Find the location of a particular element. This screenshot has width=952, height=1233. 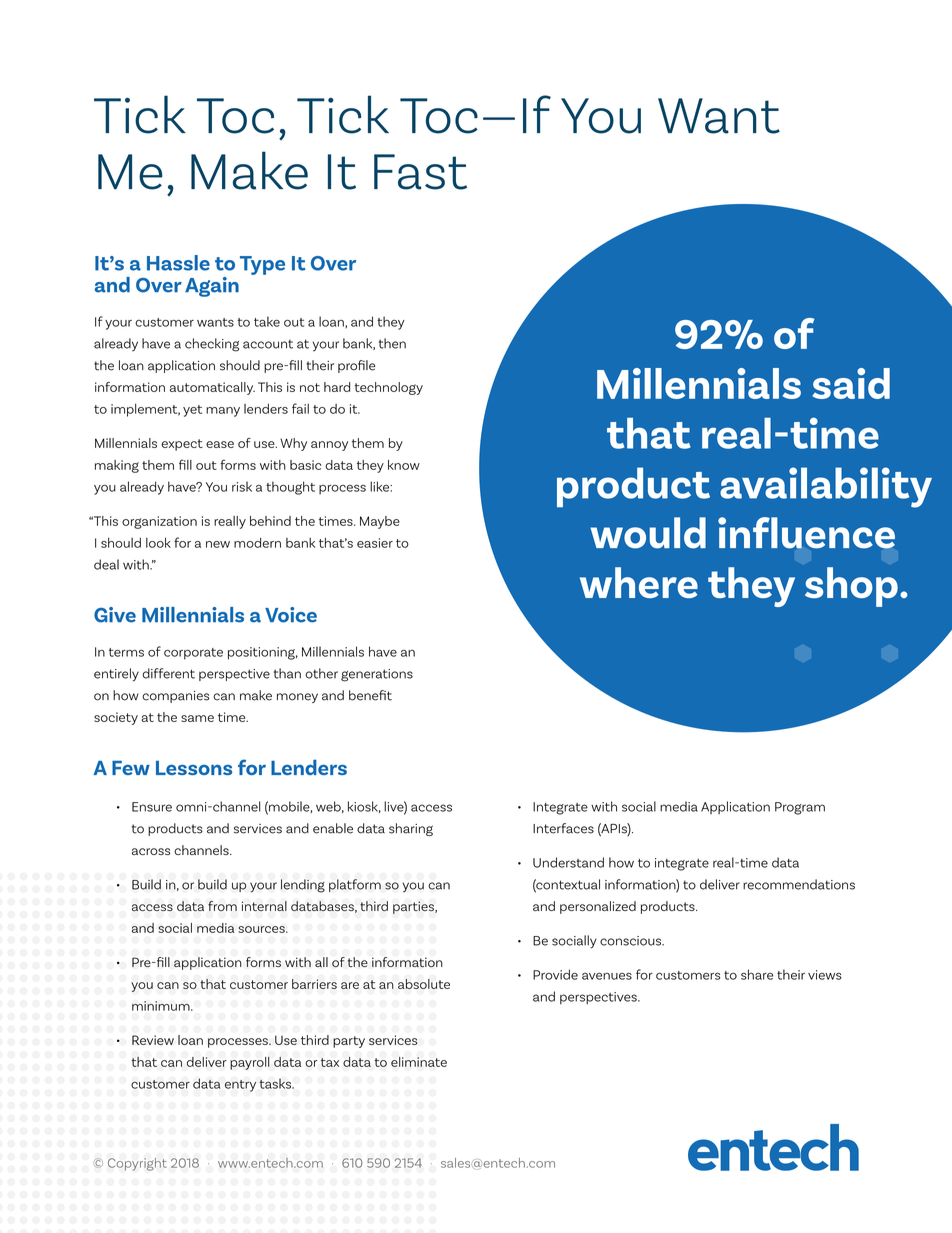

share is located at coordinates (757, 974).
